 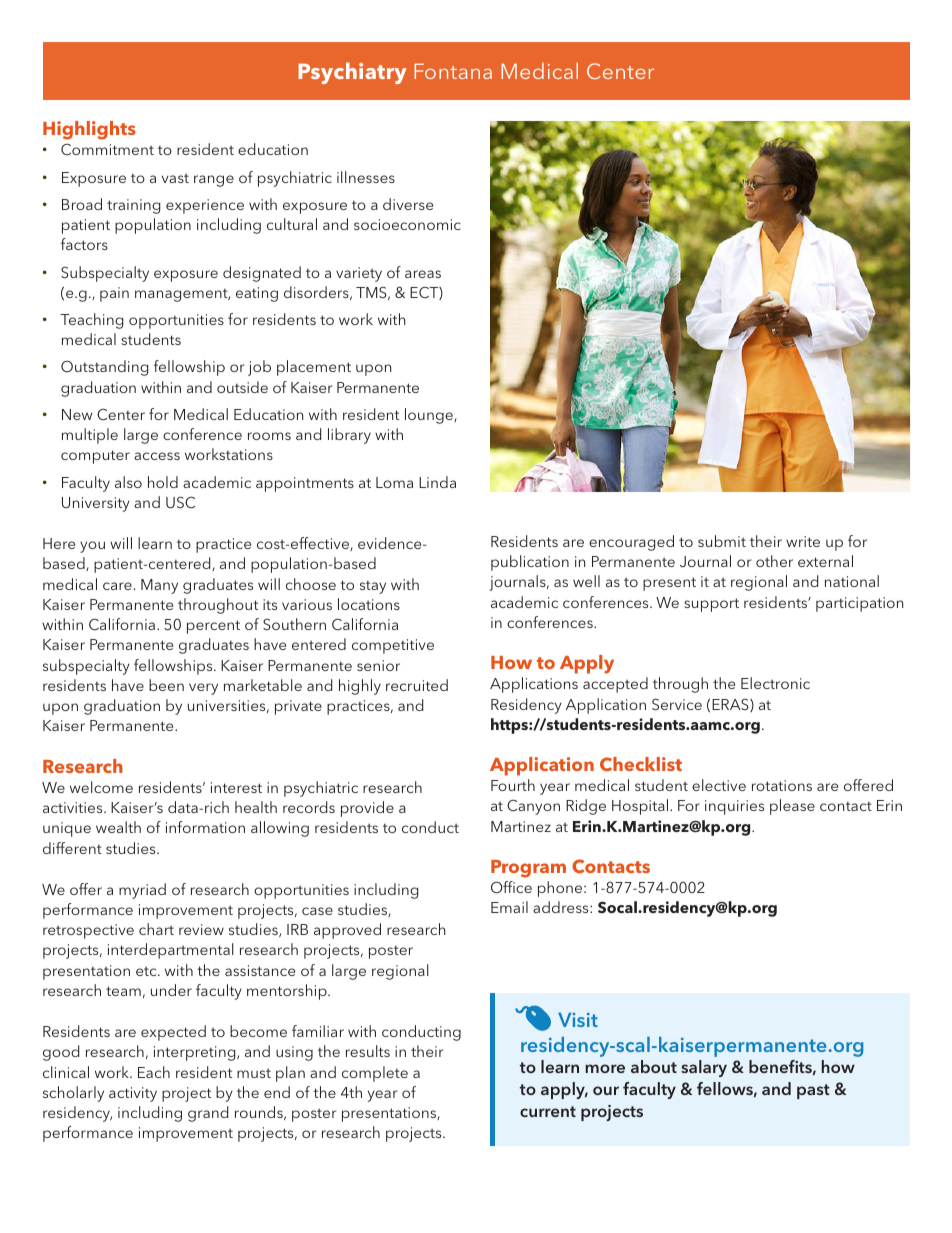 I want to click on publication, so click(x=530, y=563).
